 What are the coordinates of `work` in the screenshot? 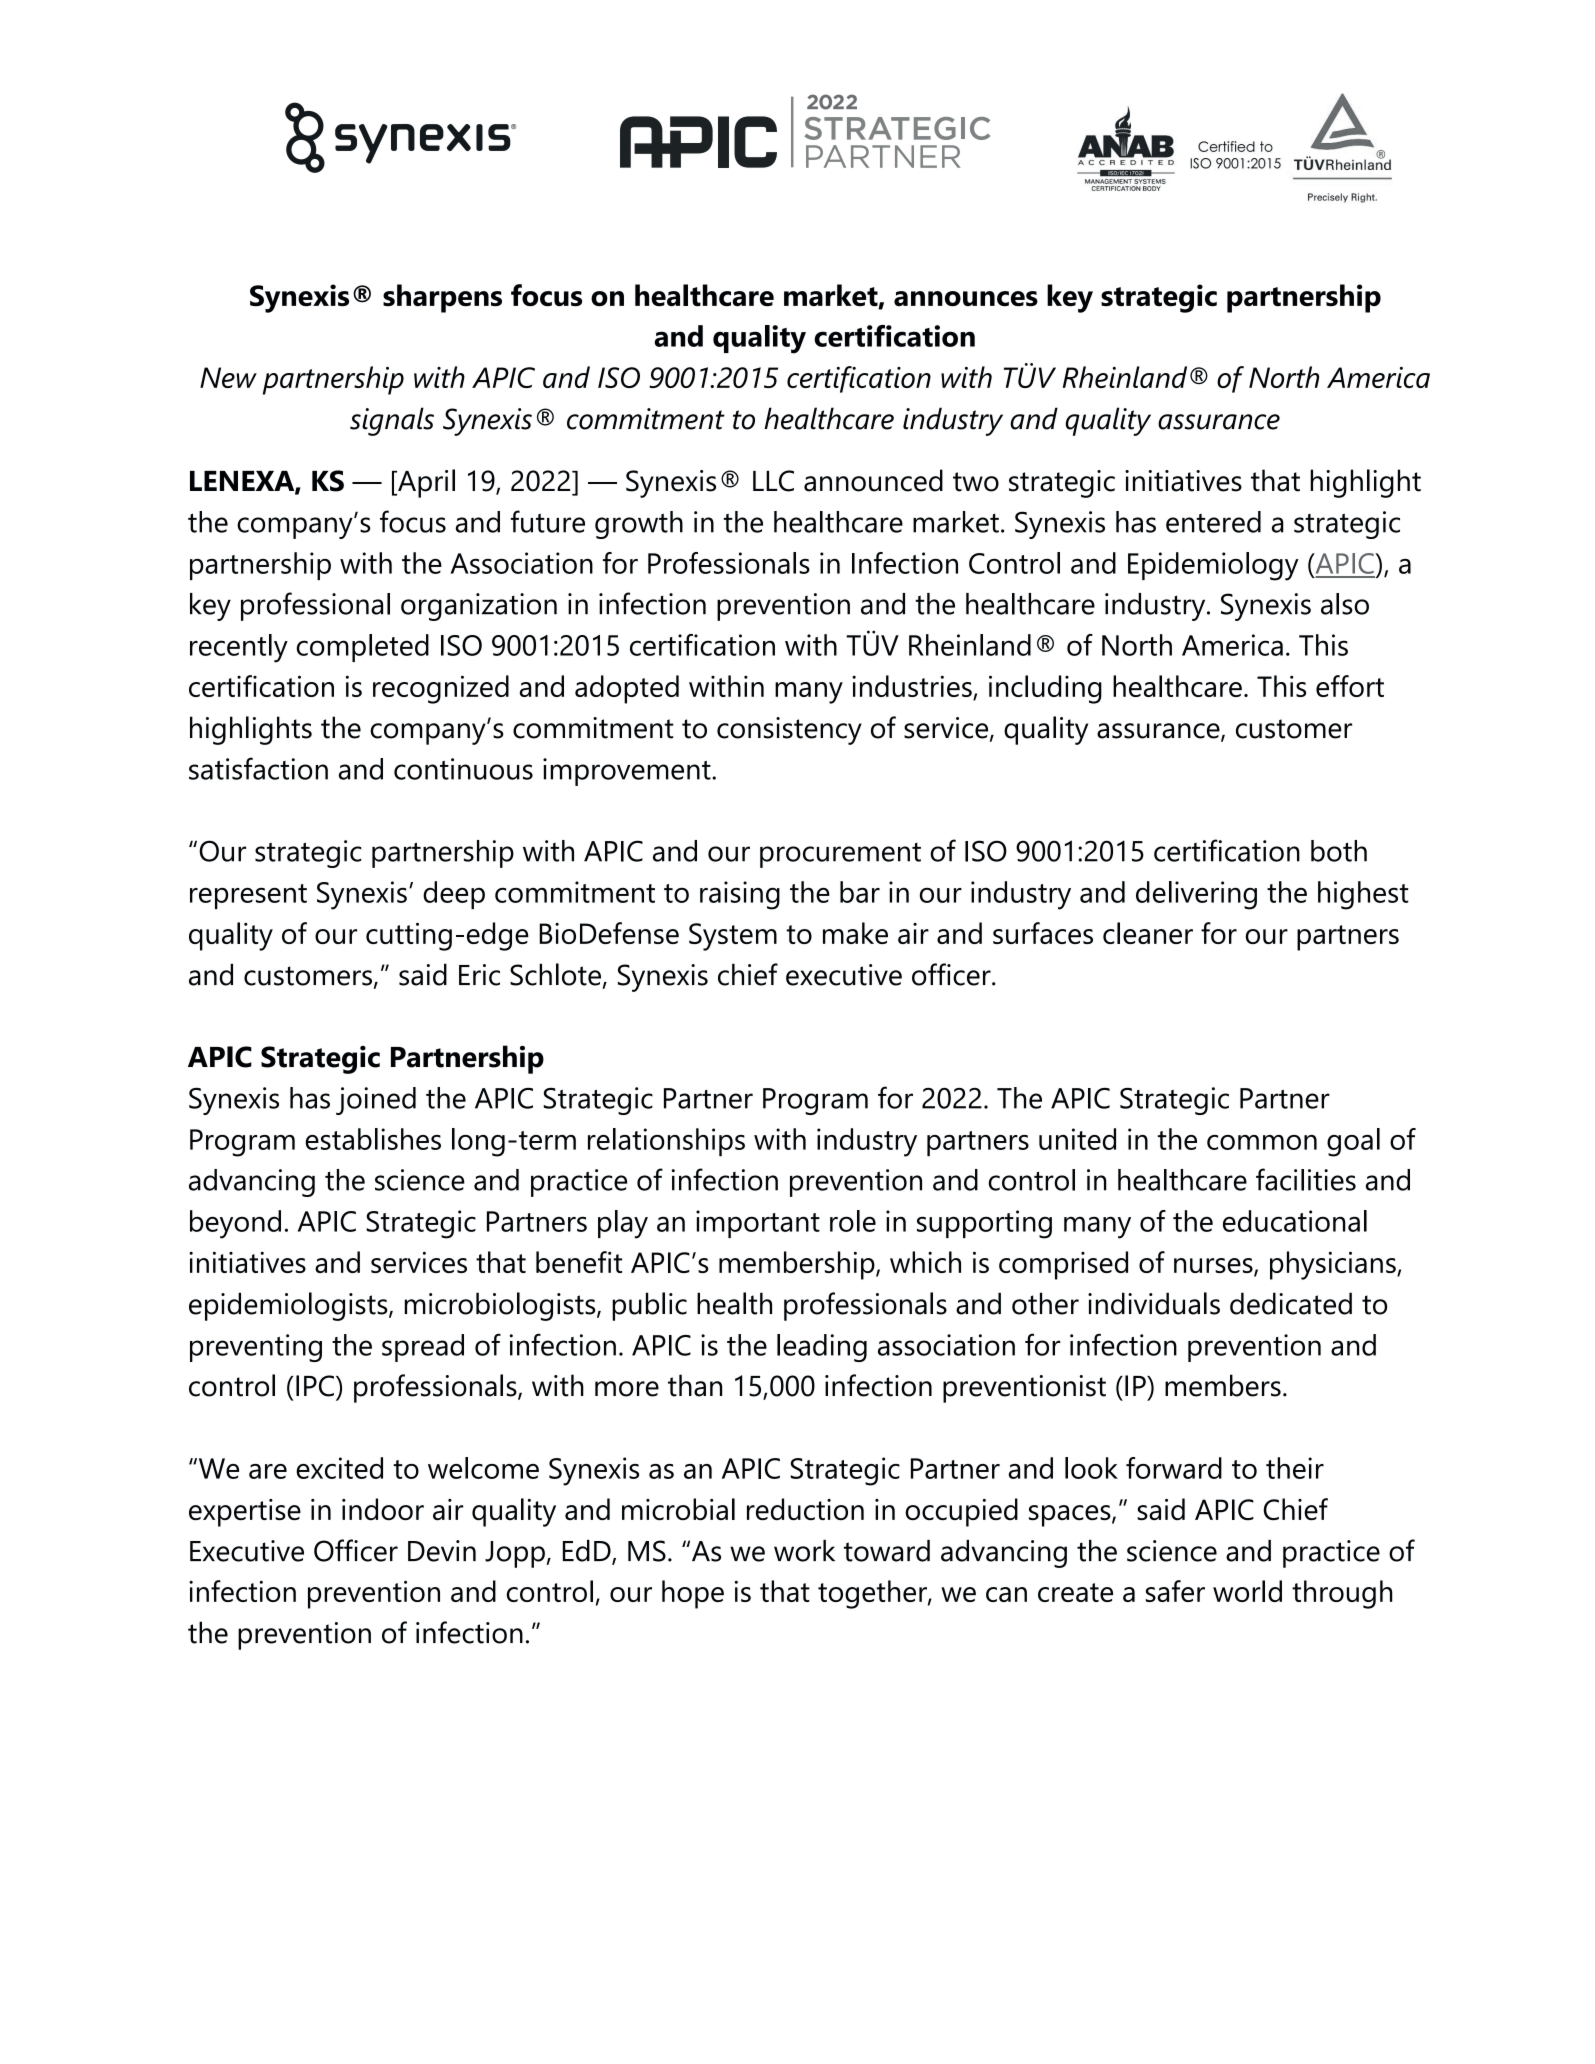 It's located at (804, 1551).
